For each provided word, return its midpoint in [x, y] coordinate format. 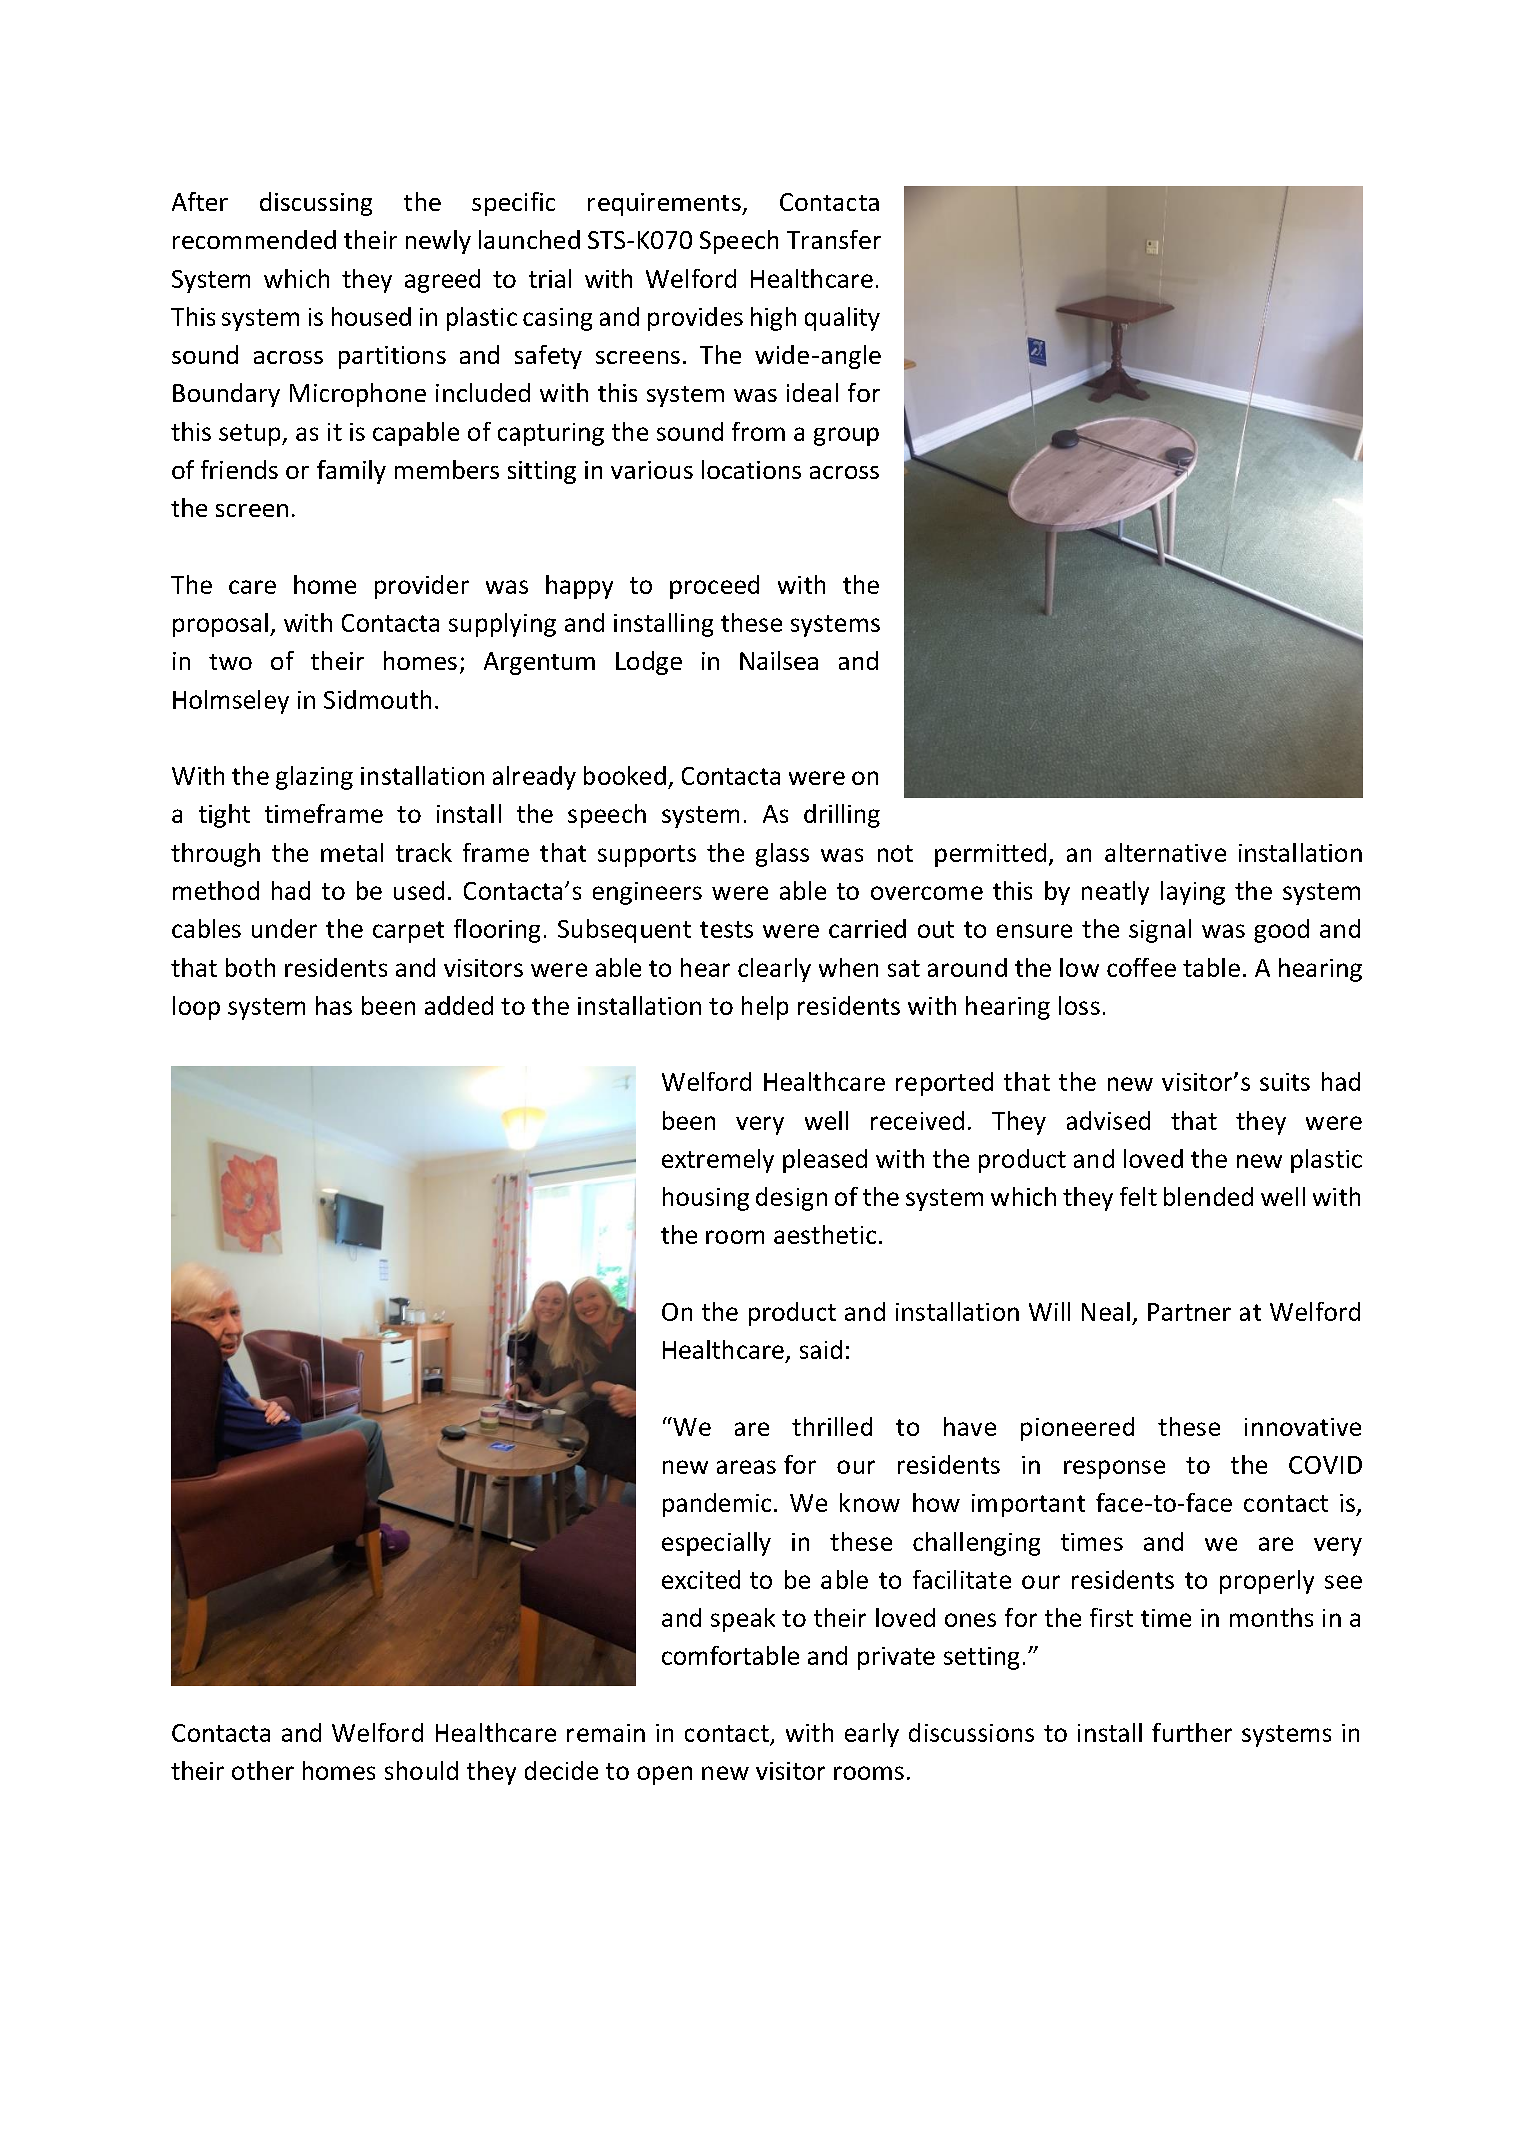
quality [842, 319]
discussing [316, 204]
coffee [1141, 967]
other [263, 1770]
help [765, 1008]
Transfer [834, 239]
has [334, 1005]
